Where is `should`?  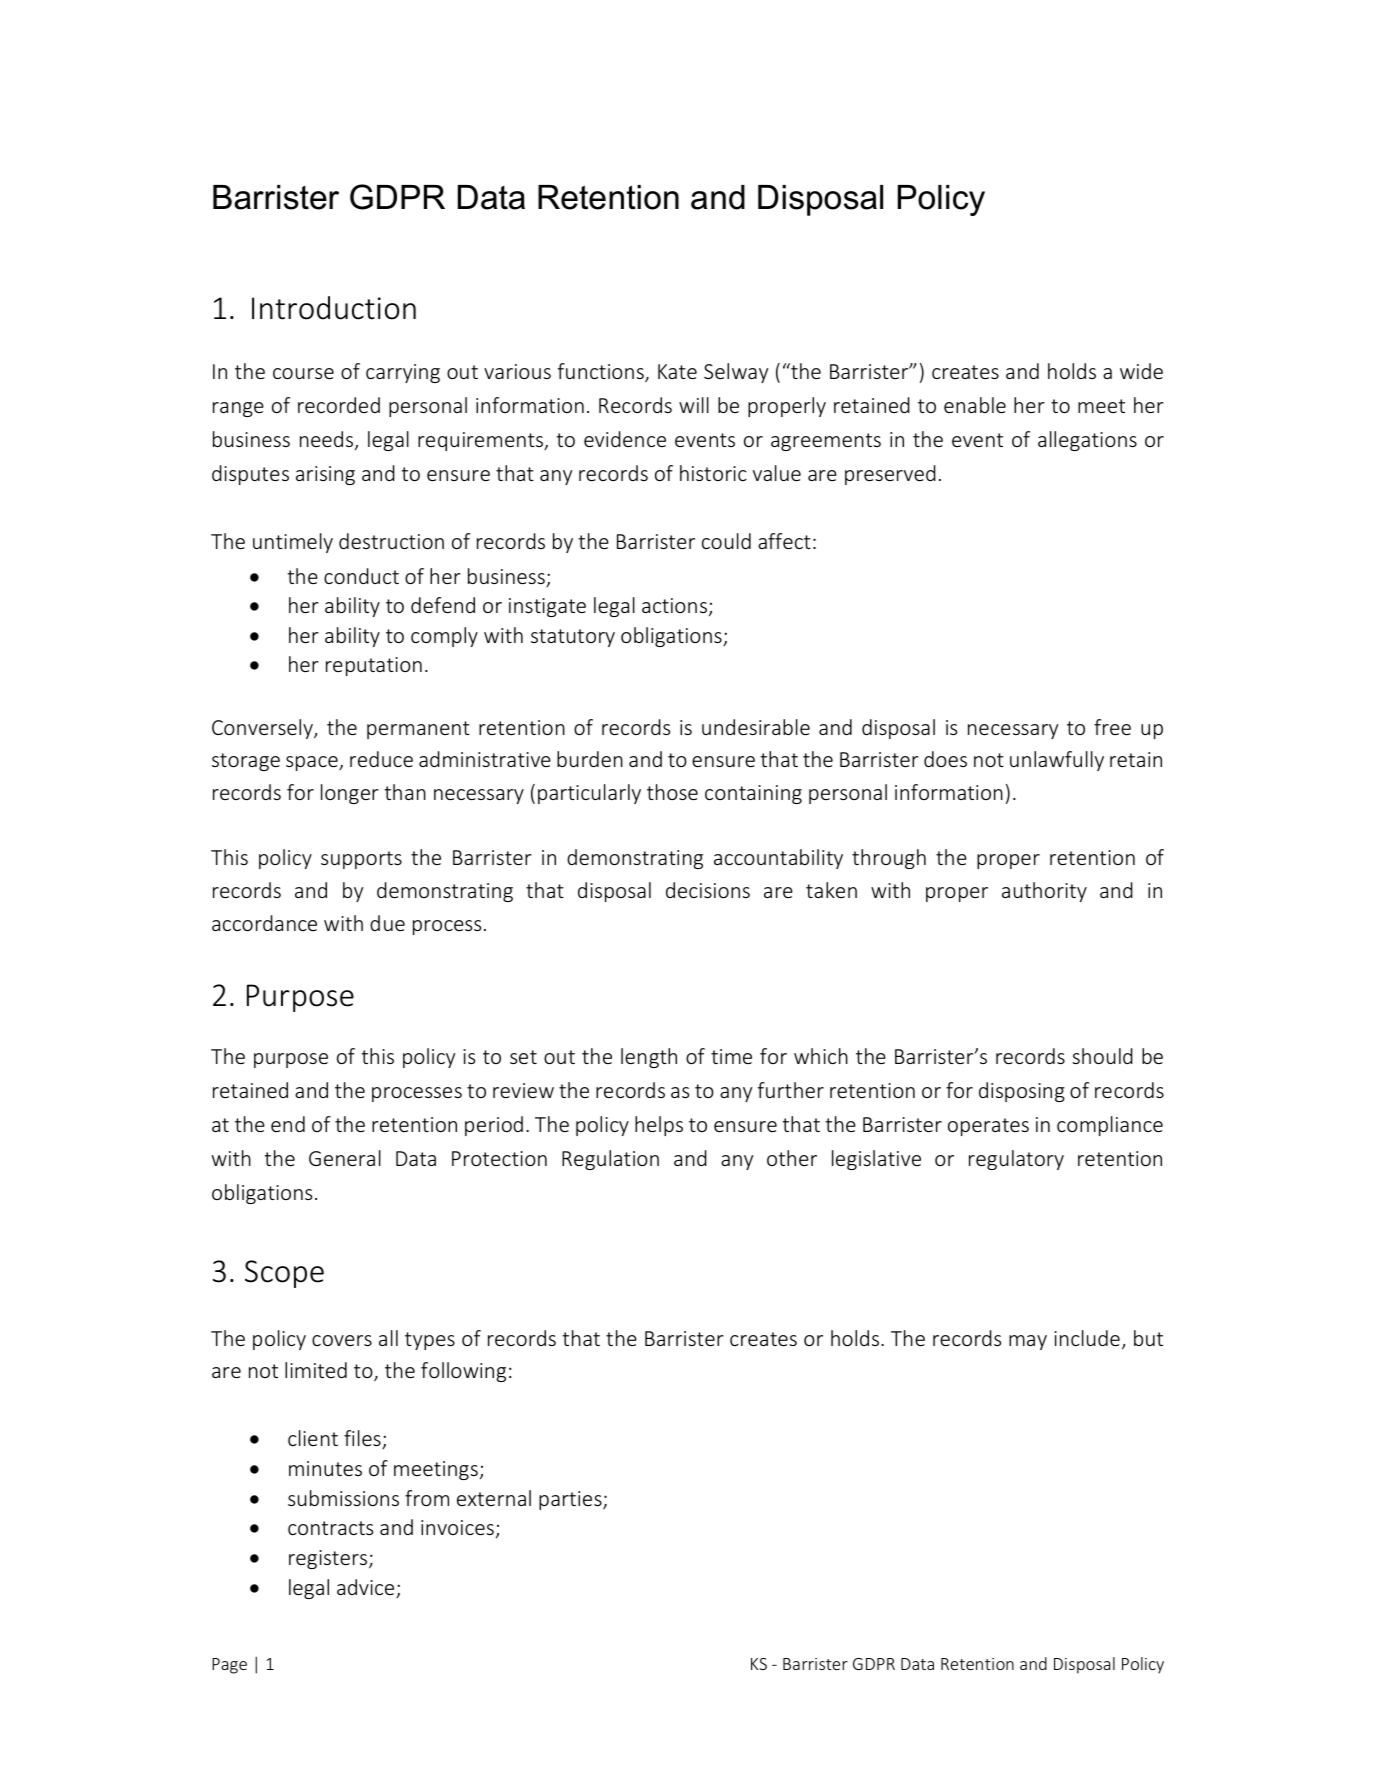
should is located at coordinates (1102, 1056).
